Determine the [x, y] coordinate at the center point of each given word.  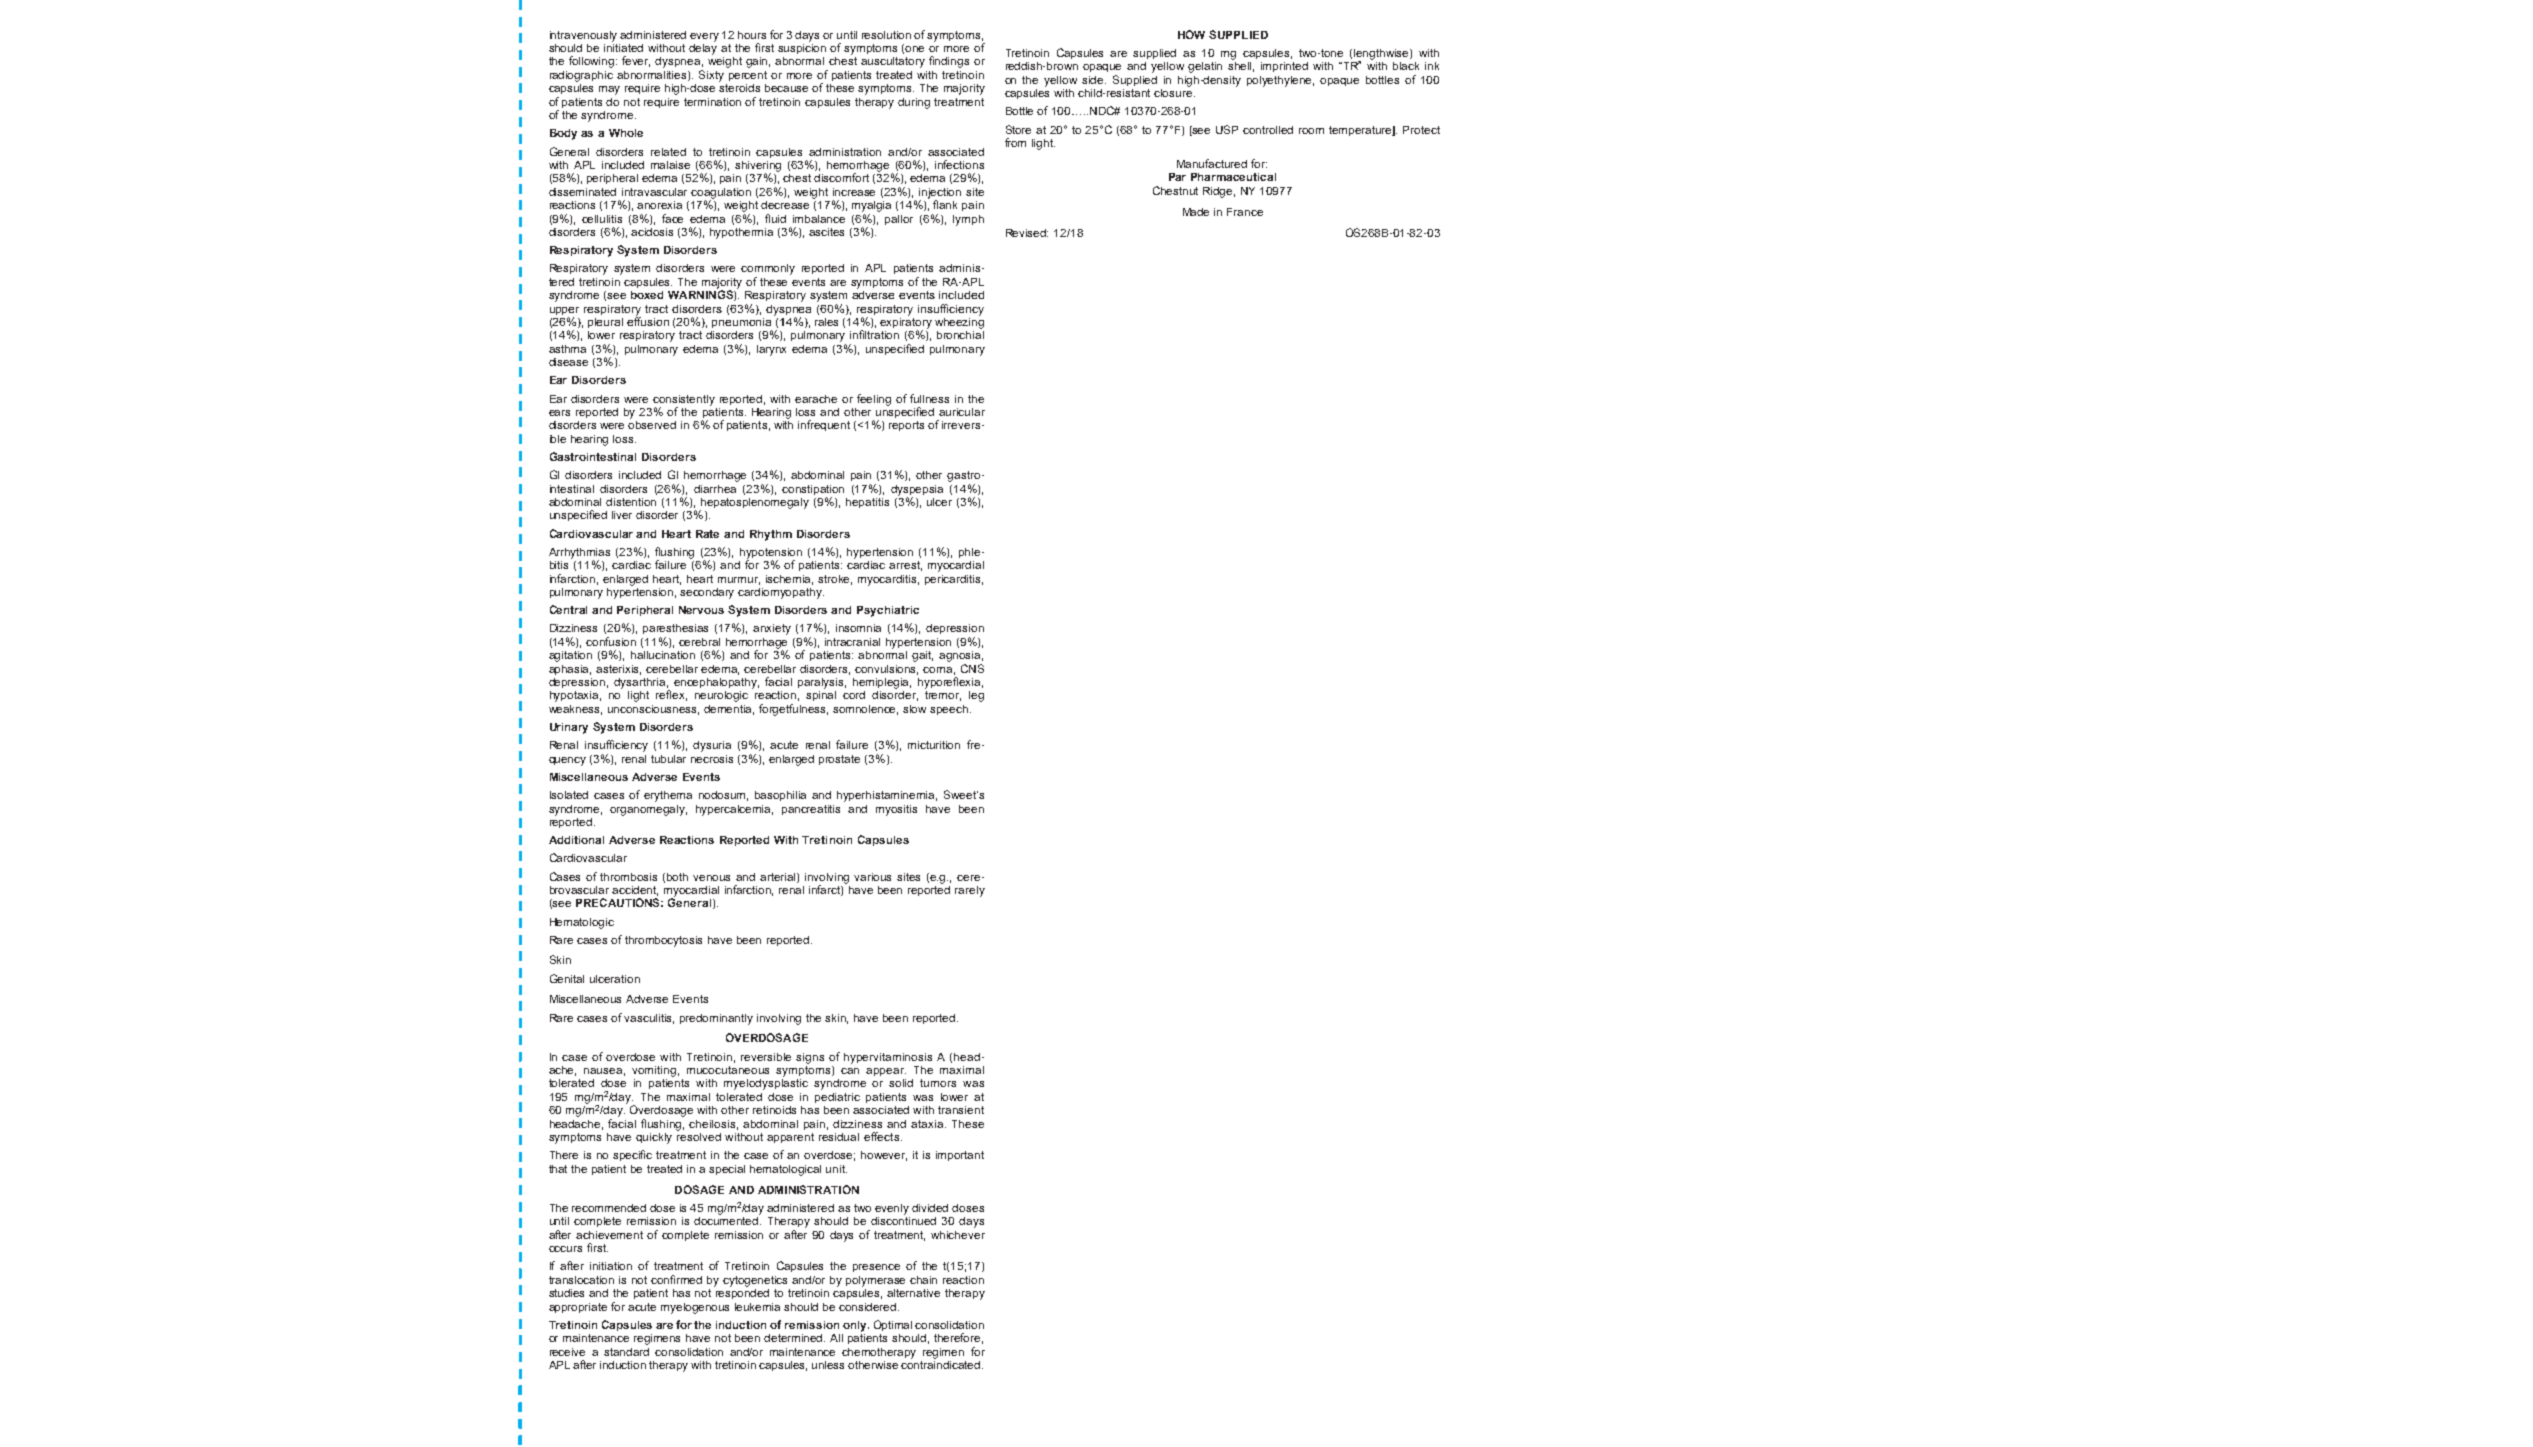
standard [626, 1352]
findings [949, 62]
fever [636, 61]
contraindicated [942, 1363]
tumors [938, 1083]
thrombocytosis [663, 941]
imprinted [1284, 67]
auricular [962, 412]
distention [631, 502]
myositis [896, 810]
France [1245, 212]
